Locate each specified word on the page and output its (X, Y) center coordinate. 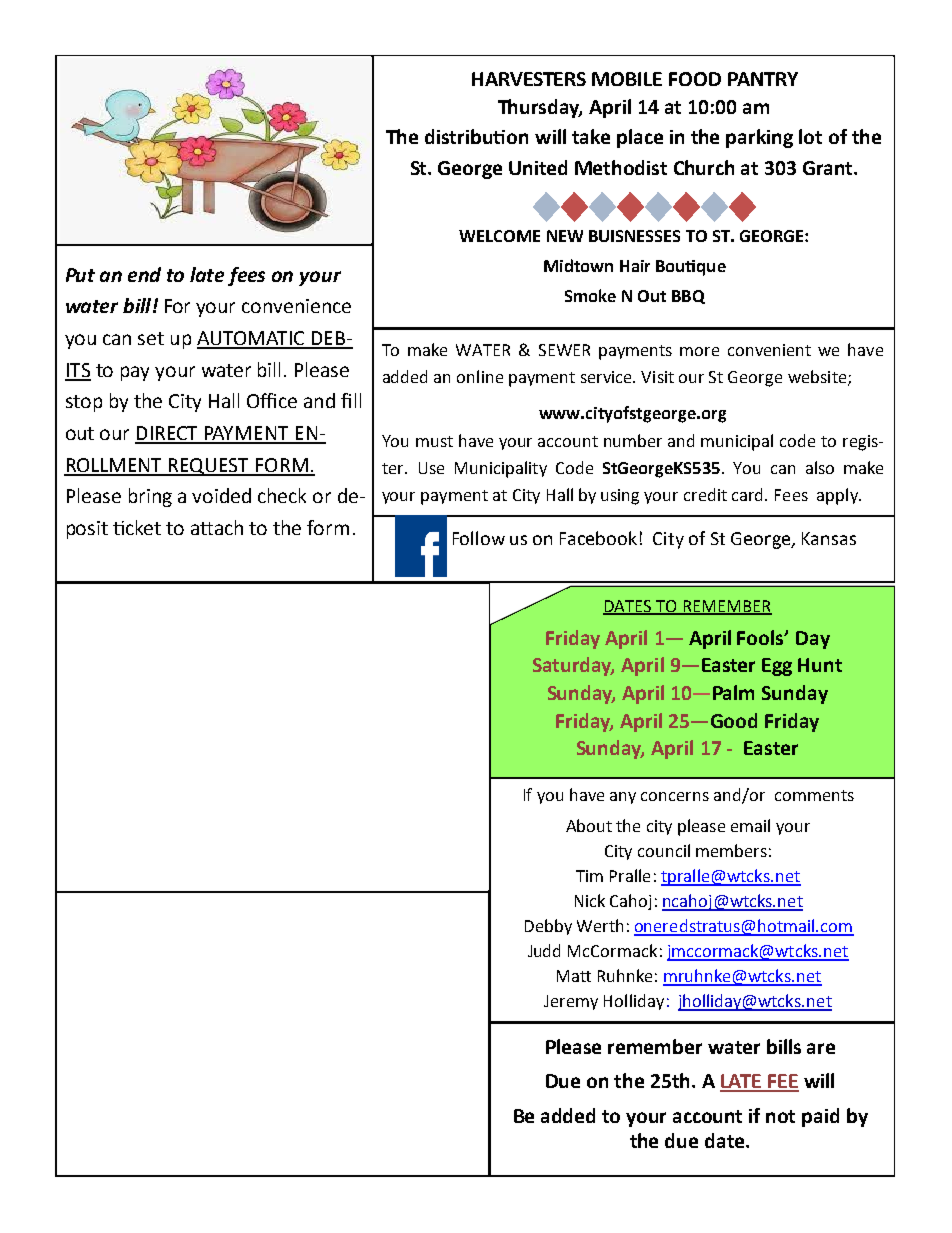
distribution (476, 136)
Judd (544, 950)
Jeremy (571, 1002)
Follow (479, 538)
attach (217, 527)
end (144, 274)
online (480, 376)
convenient (769, 350)
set (151, 338)
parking (759, 138)
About (589, 825)
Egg (777, 667)
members (731, 850)
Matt (574, 976)
